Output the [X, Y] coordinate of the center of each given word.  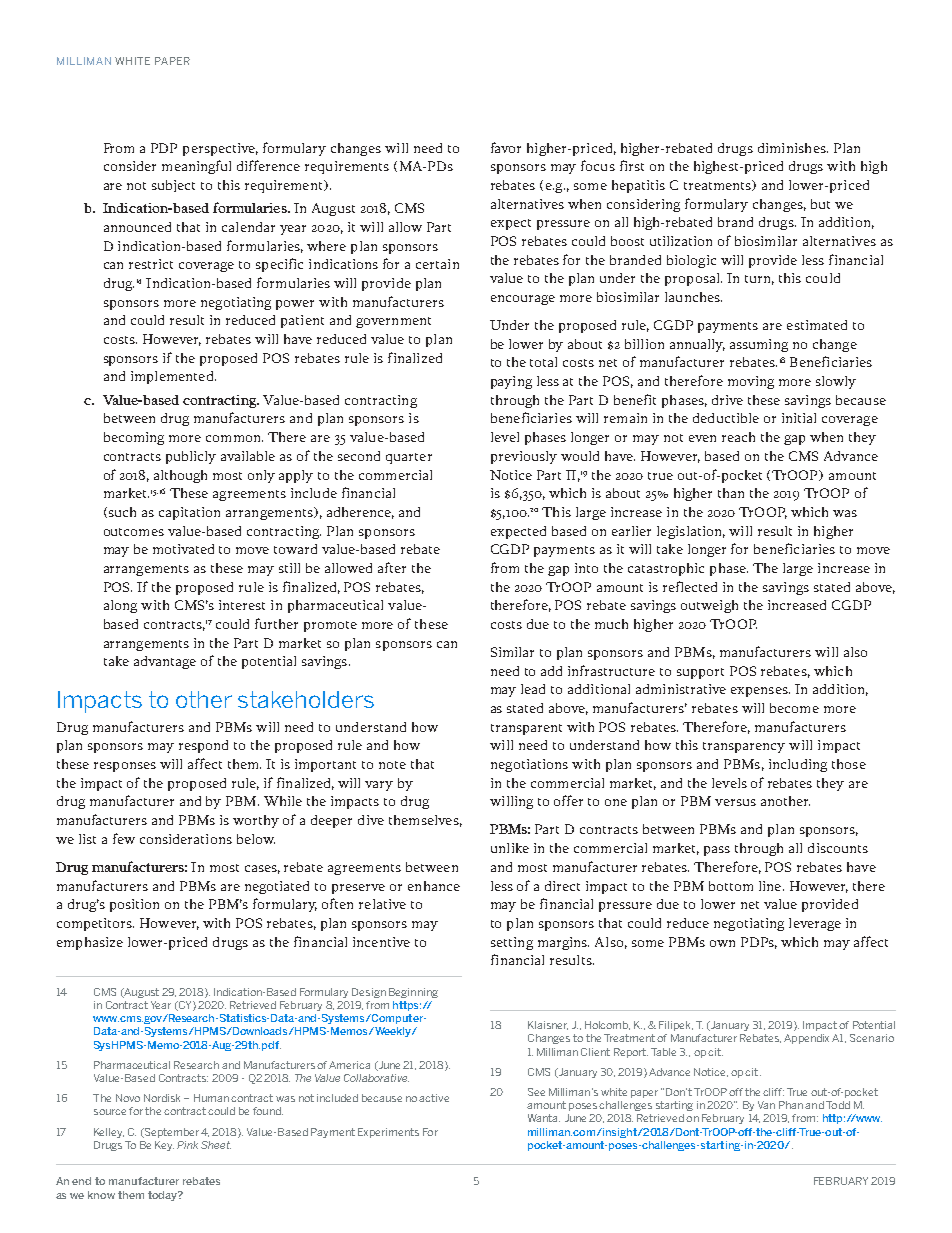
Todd [838, 1105]
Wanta [544, 1118]
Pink [187, 1145]
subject [173, 186]
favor [506, 147]
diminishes [793, 148]
